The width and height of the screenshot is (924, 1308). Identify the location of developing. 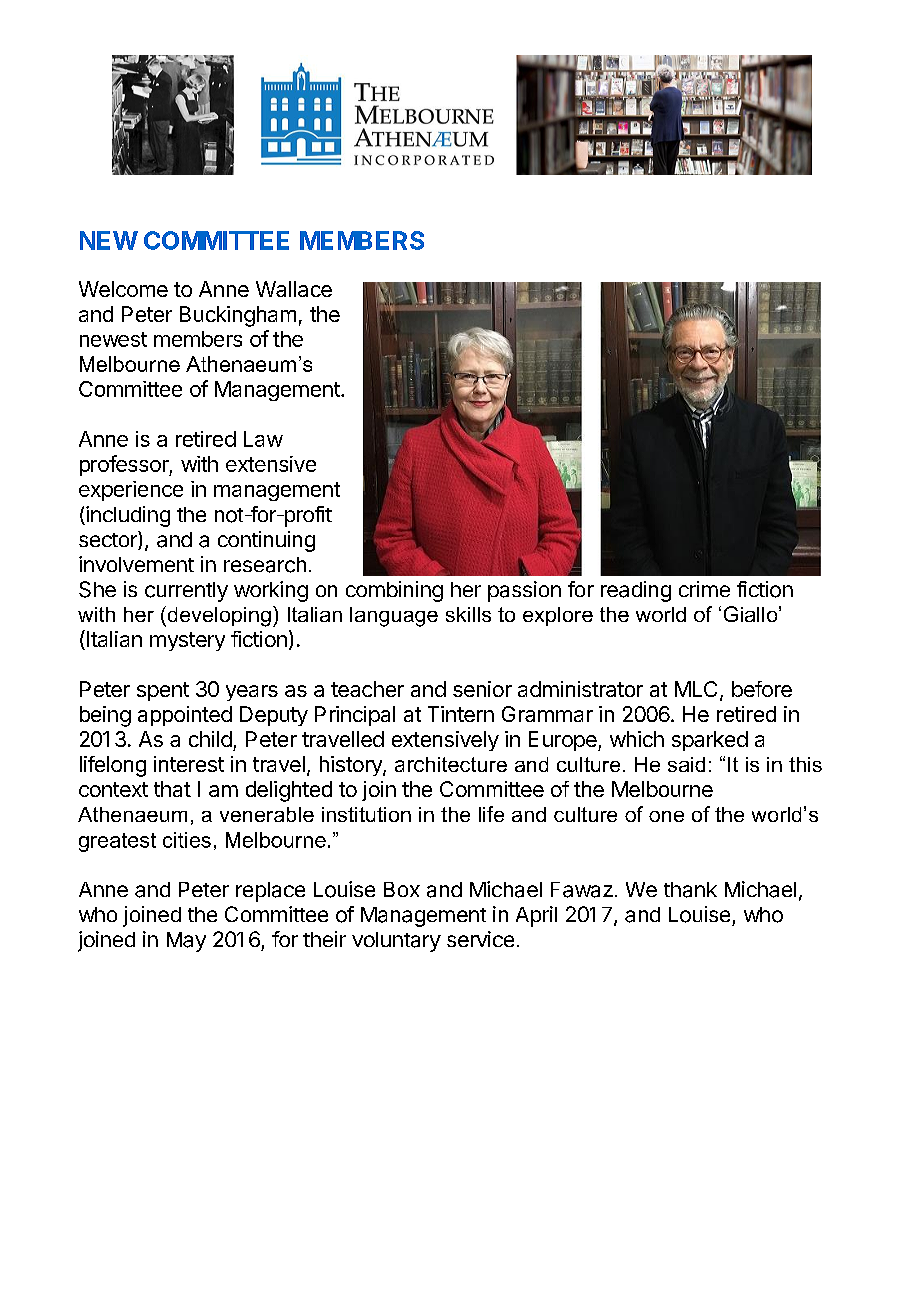
(218, 616).
